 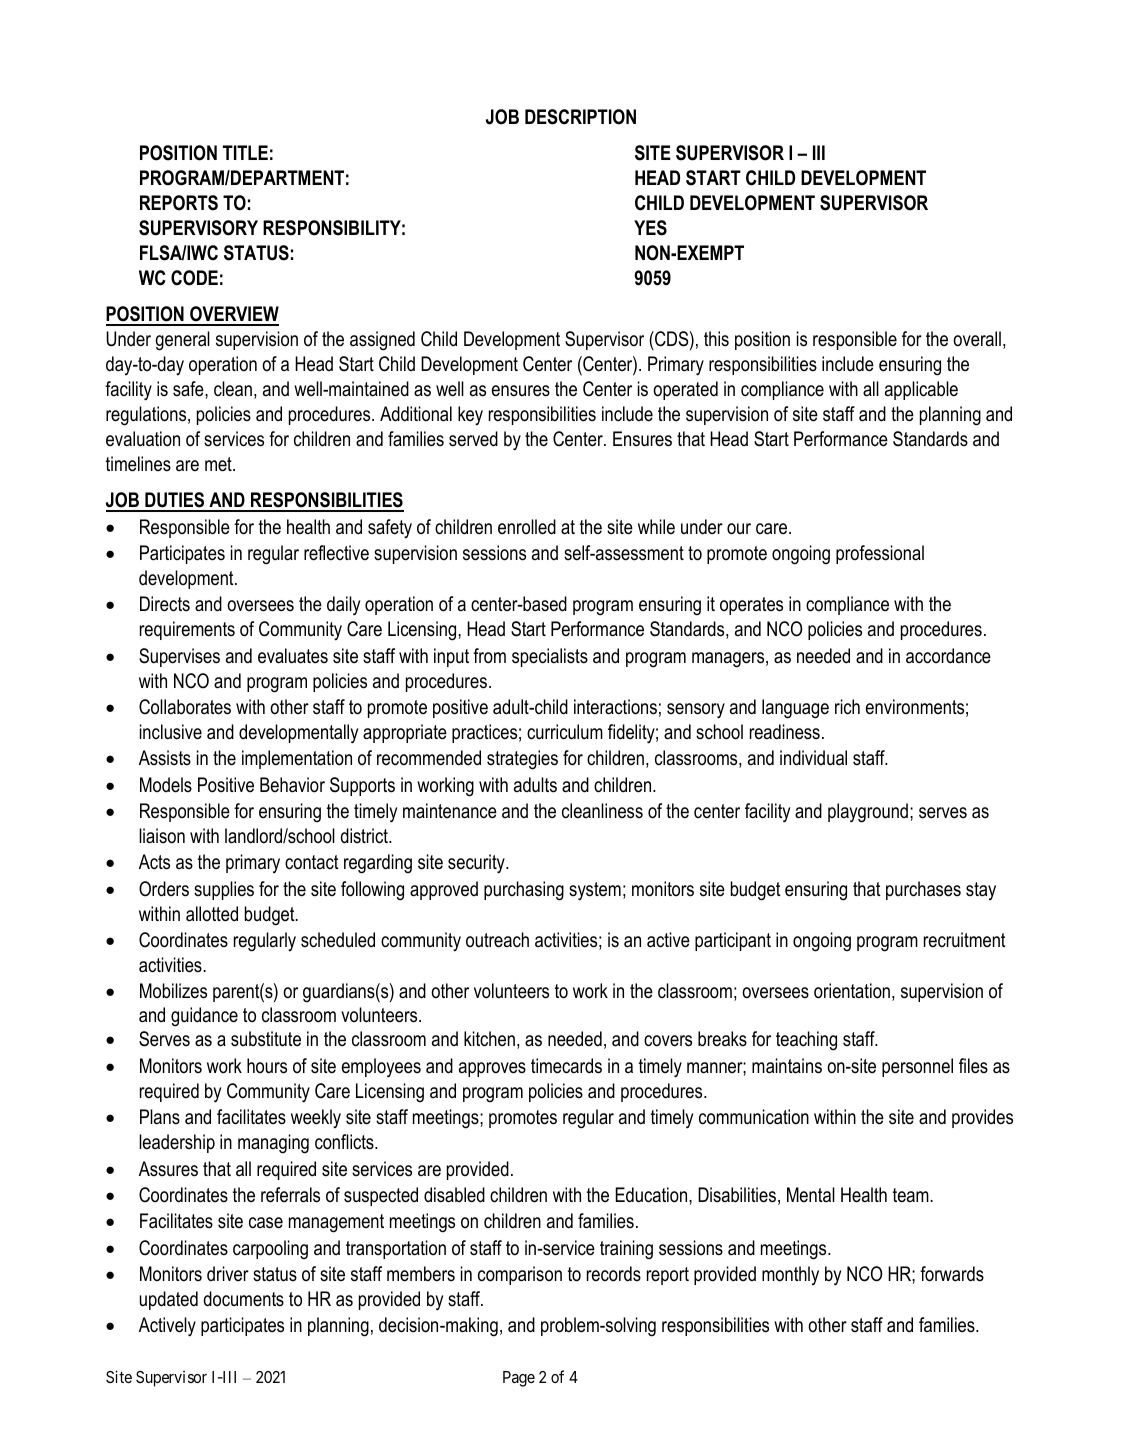 What do you see at coordinates (212, 914) in the document?
I see `allotted` at bounding box center [212, 914].
